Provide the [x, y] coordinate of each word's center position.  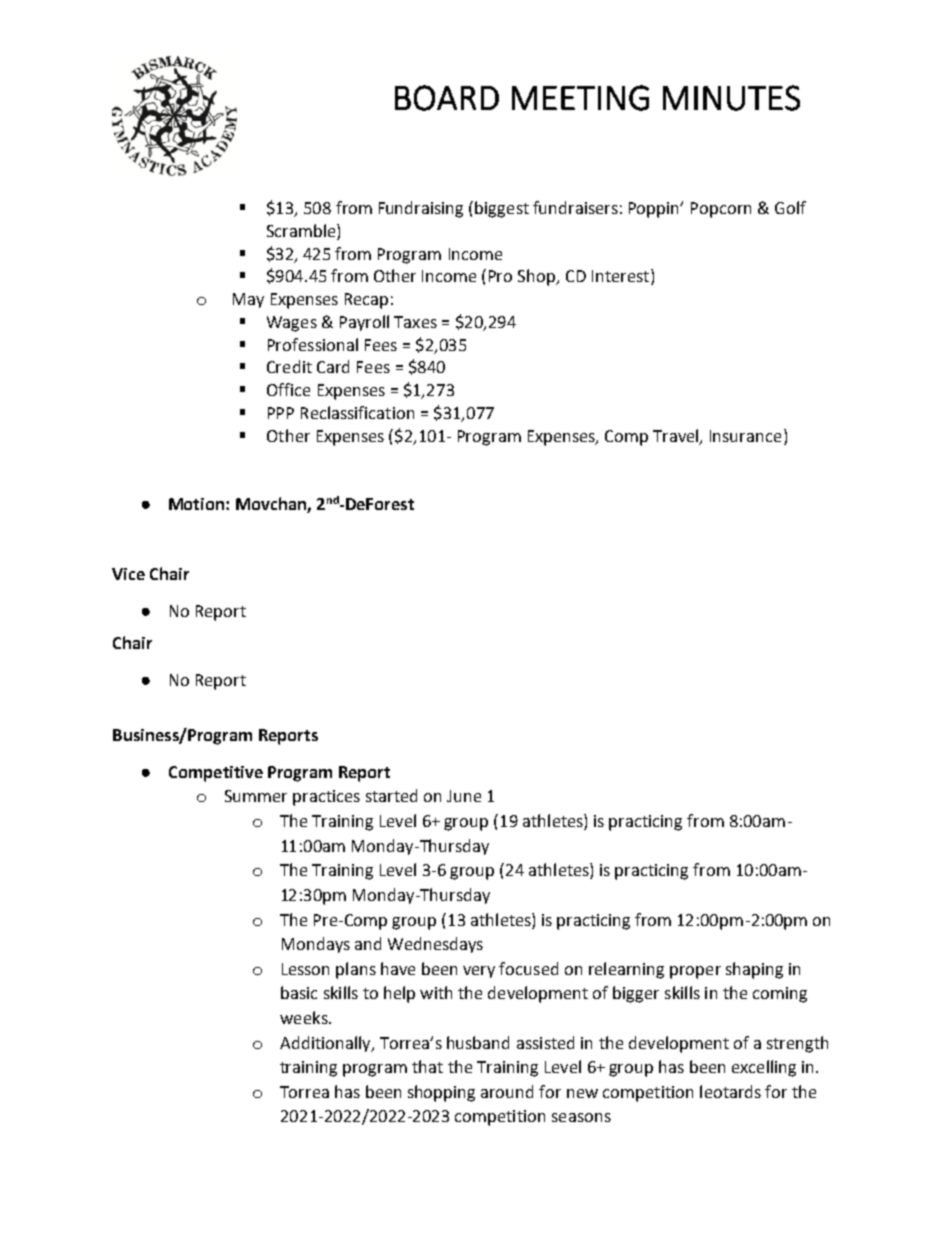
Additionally [326, 1044]
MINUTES [731, 98]
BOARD [447, 98]
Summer [256, 796]
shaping [754, 970]
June [464, 796]
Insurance [745, 436]
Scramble [302, 230]
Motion [198, 504]
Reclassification [357, 412]
